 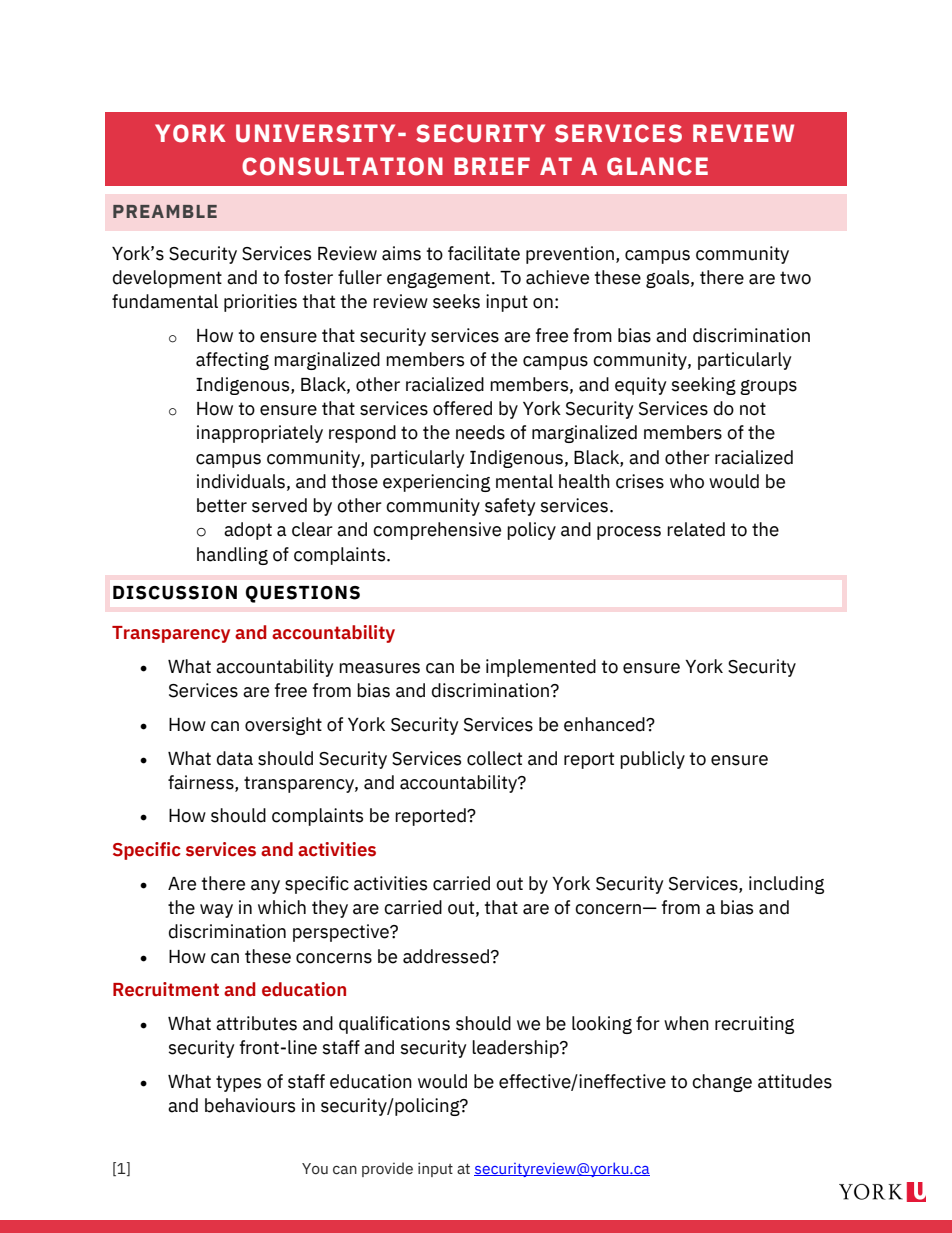 I want to click on BRIEF, so click(x=492, y=166).
